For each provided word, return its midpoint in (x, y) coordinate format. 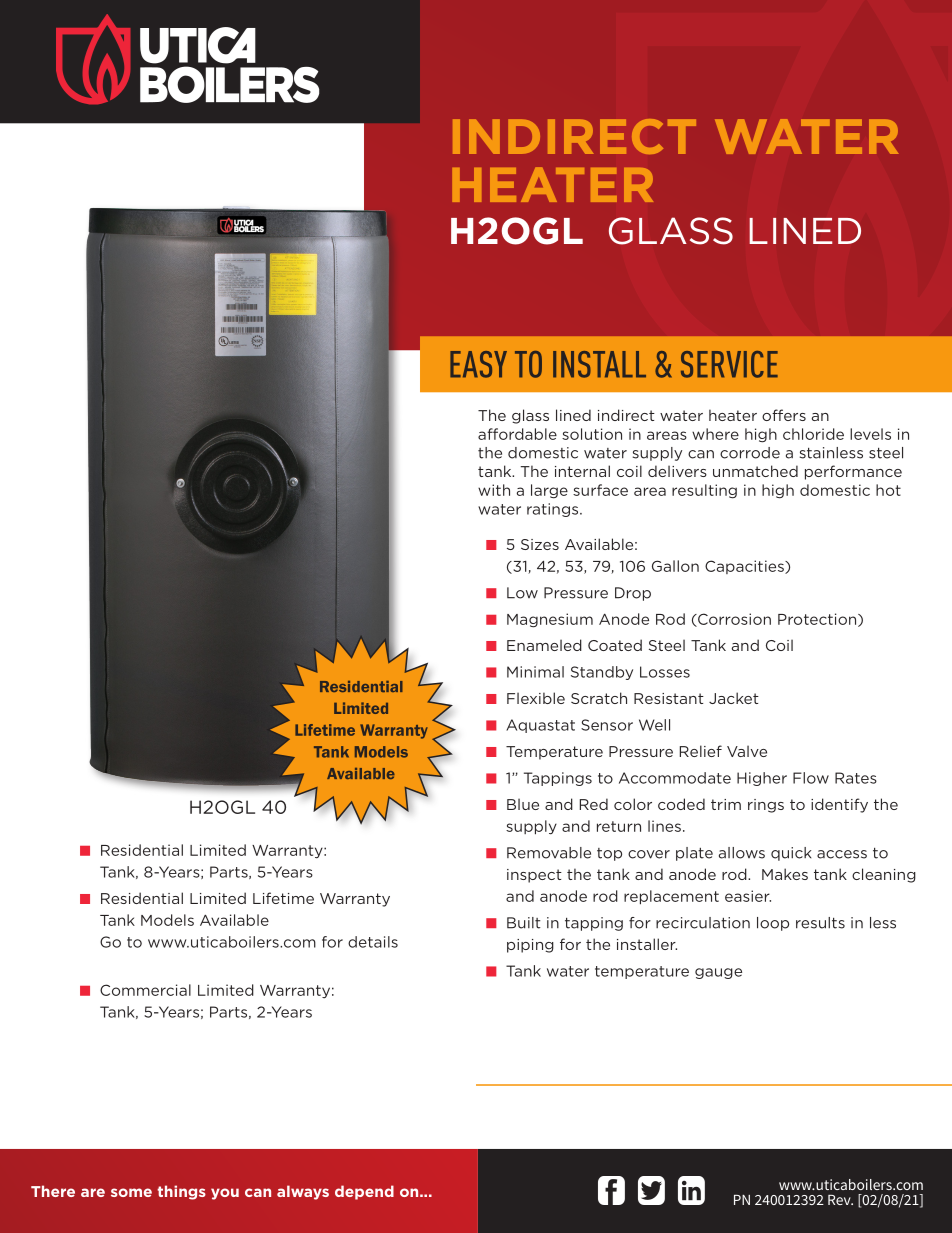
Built (524, 923)
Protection (818, 620)
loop (773, 924)
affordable (517, 434)
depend (364, 1192)
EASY (478, 364)
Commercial (145, 990)
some (131, 1192)
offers (784, 415)
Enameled (544, 645)
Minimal (535, 672)
